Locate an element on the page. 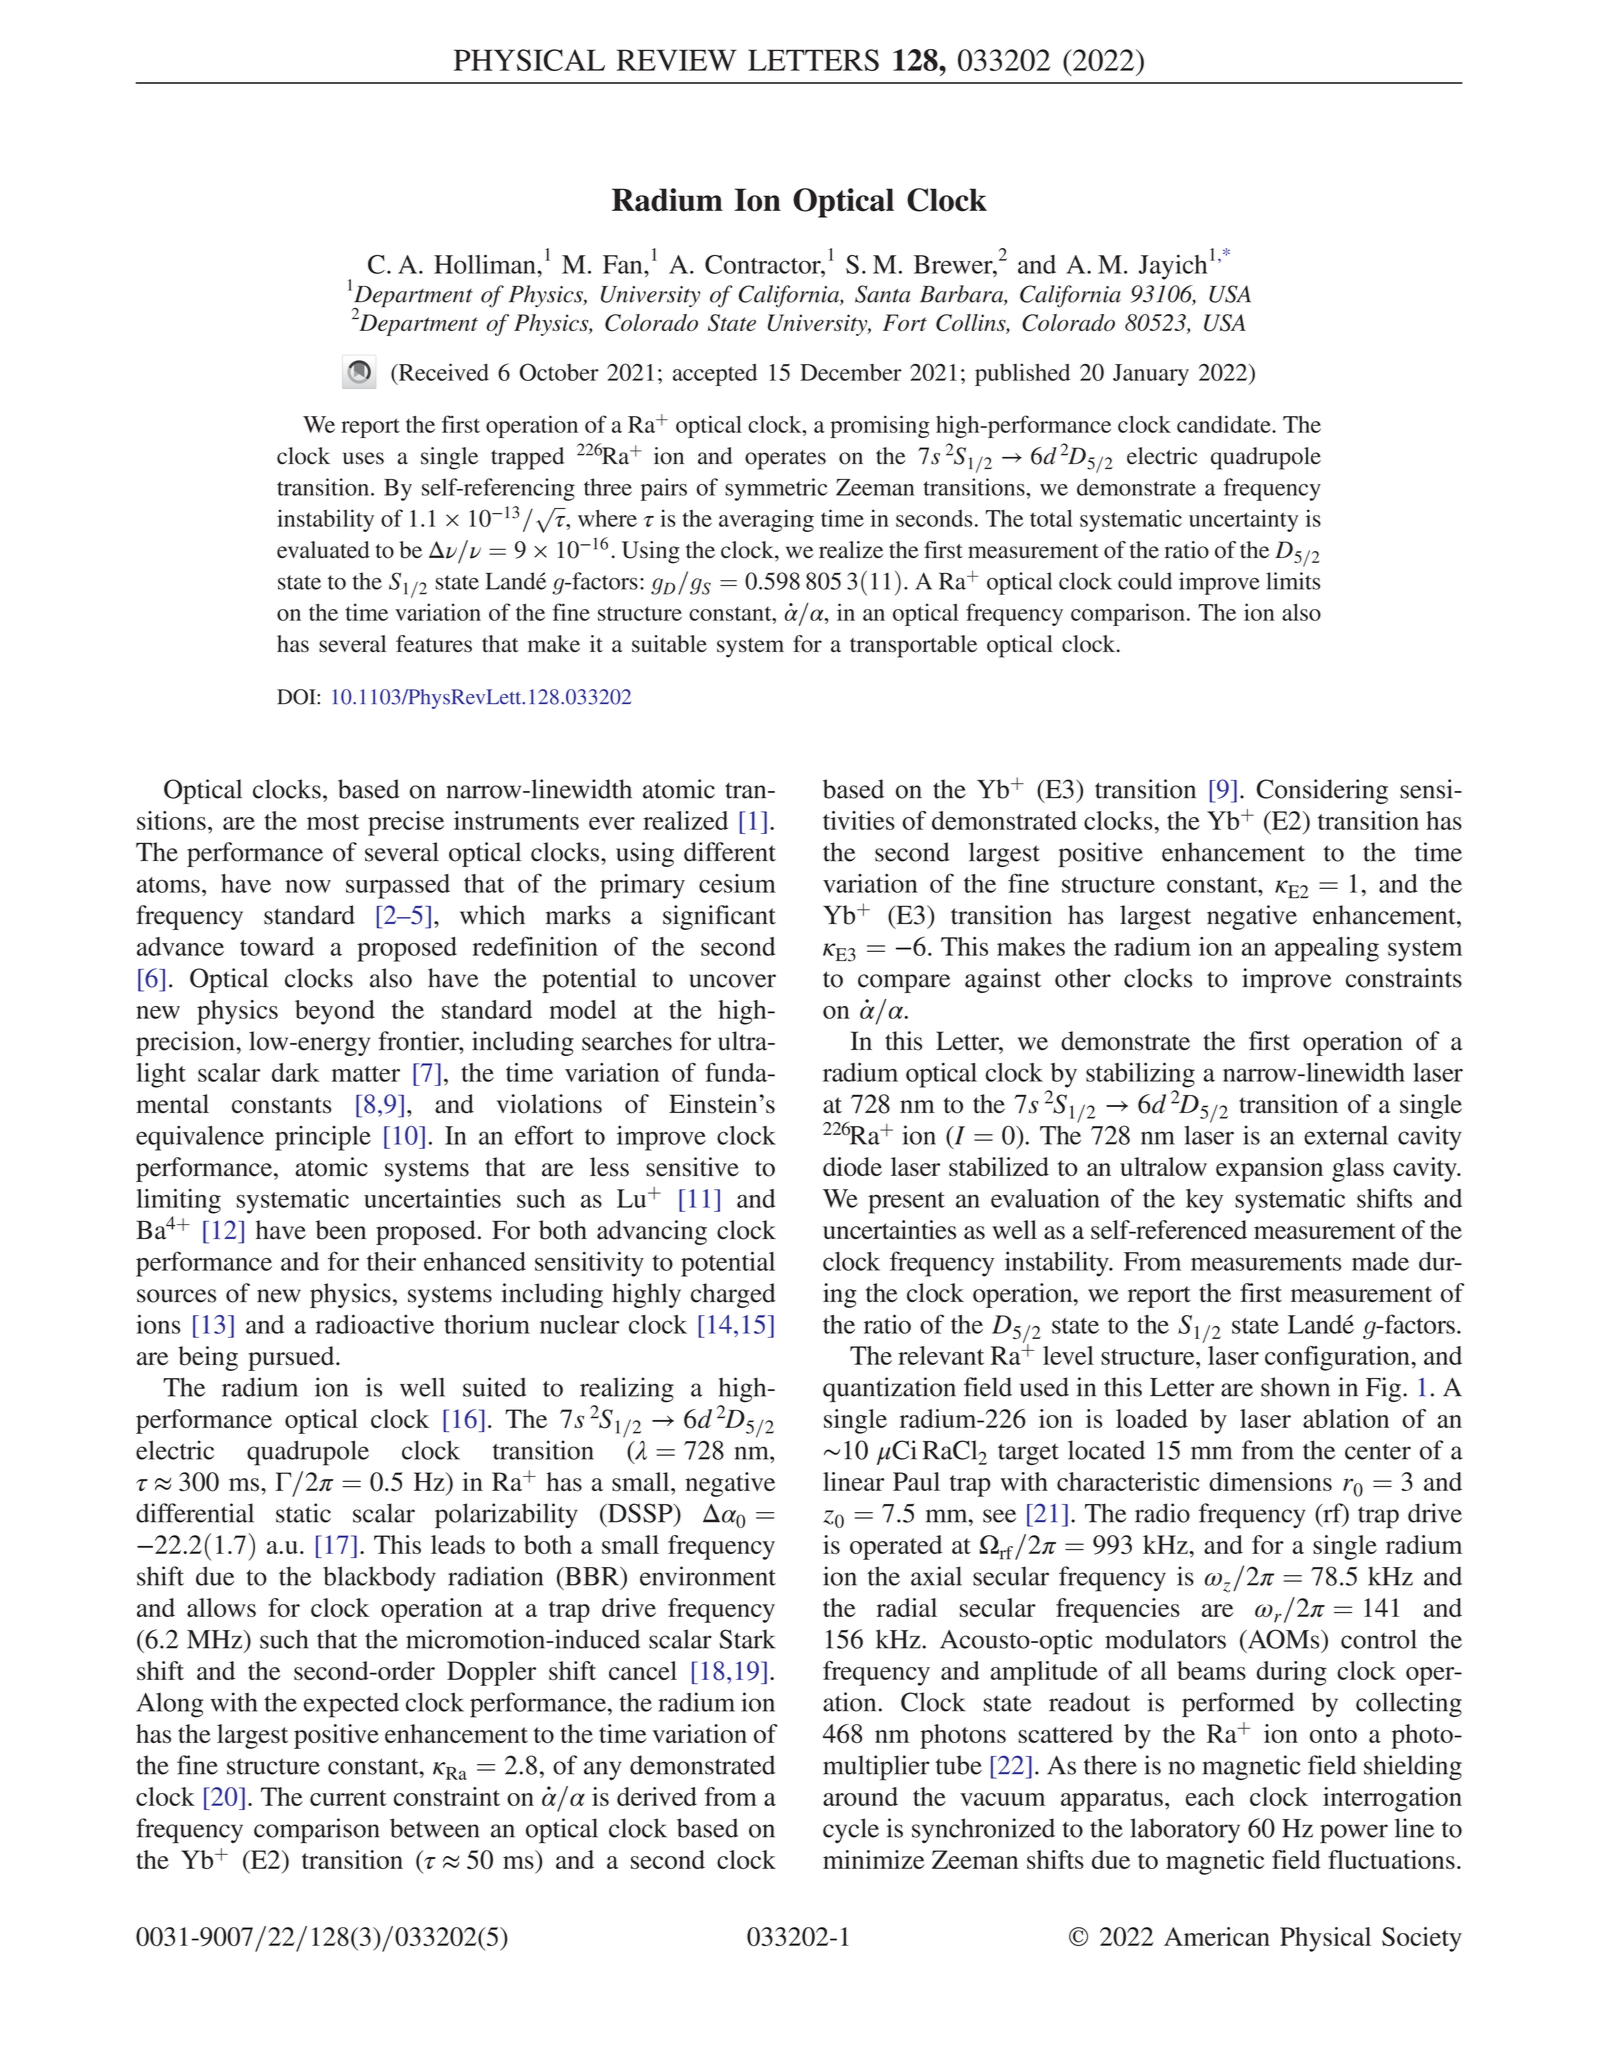 The image size is (1598, 2067). American is located at coordinates (1217, 1936).
